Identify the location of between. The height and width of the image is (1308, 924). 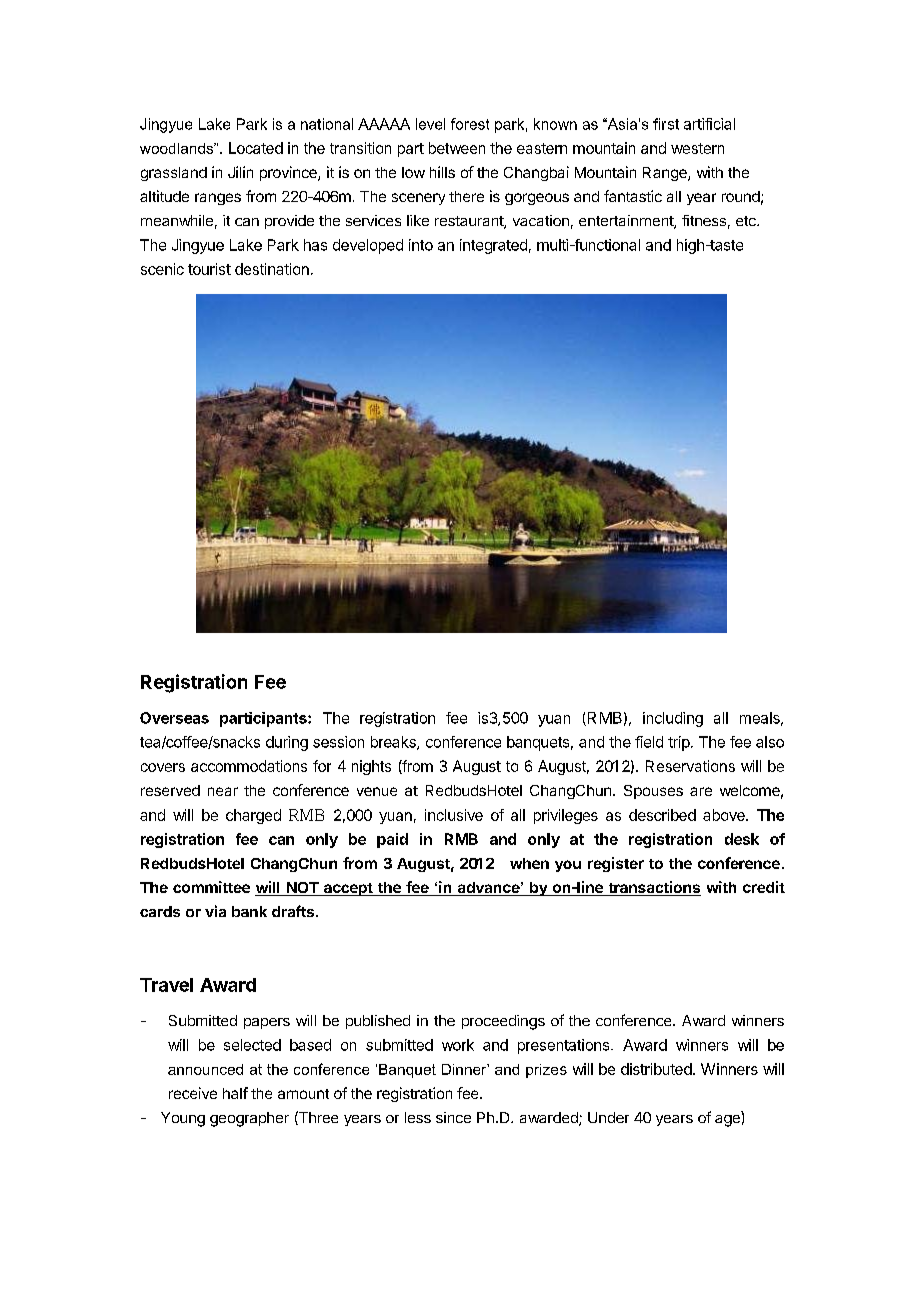
(457, 148).
